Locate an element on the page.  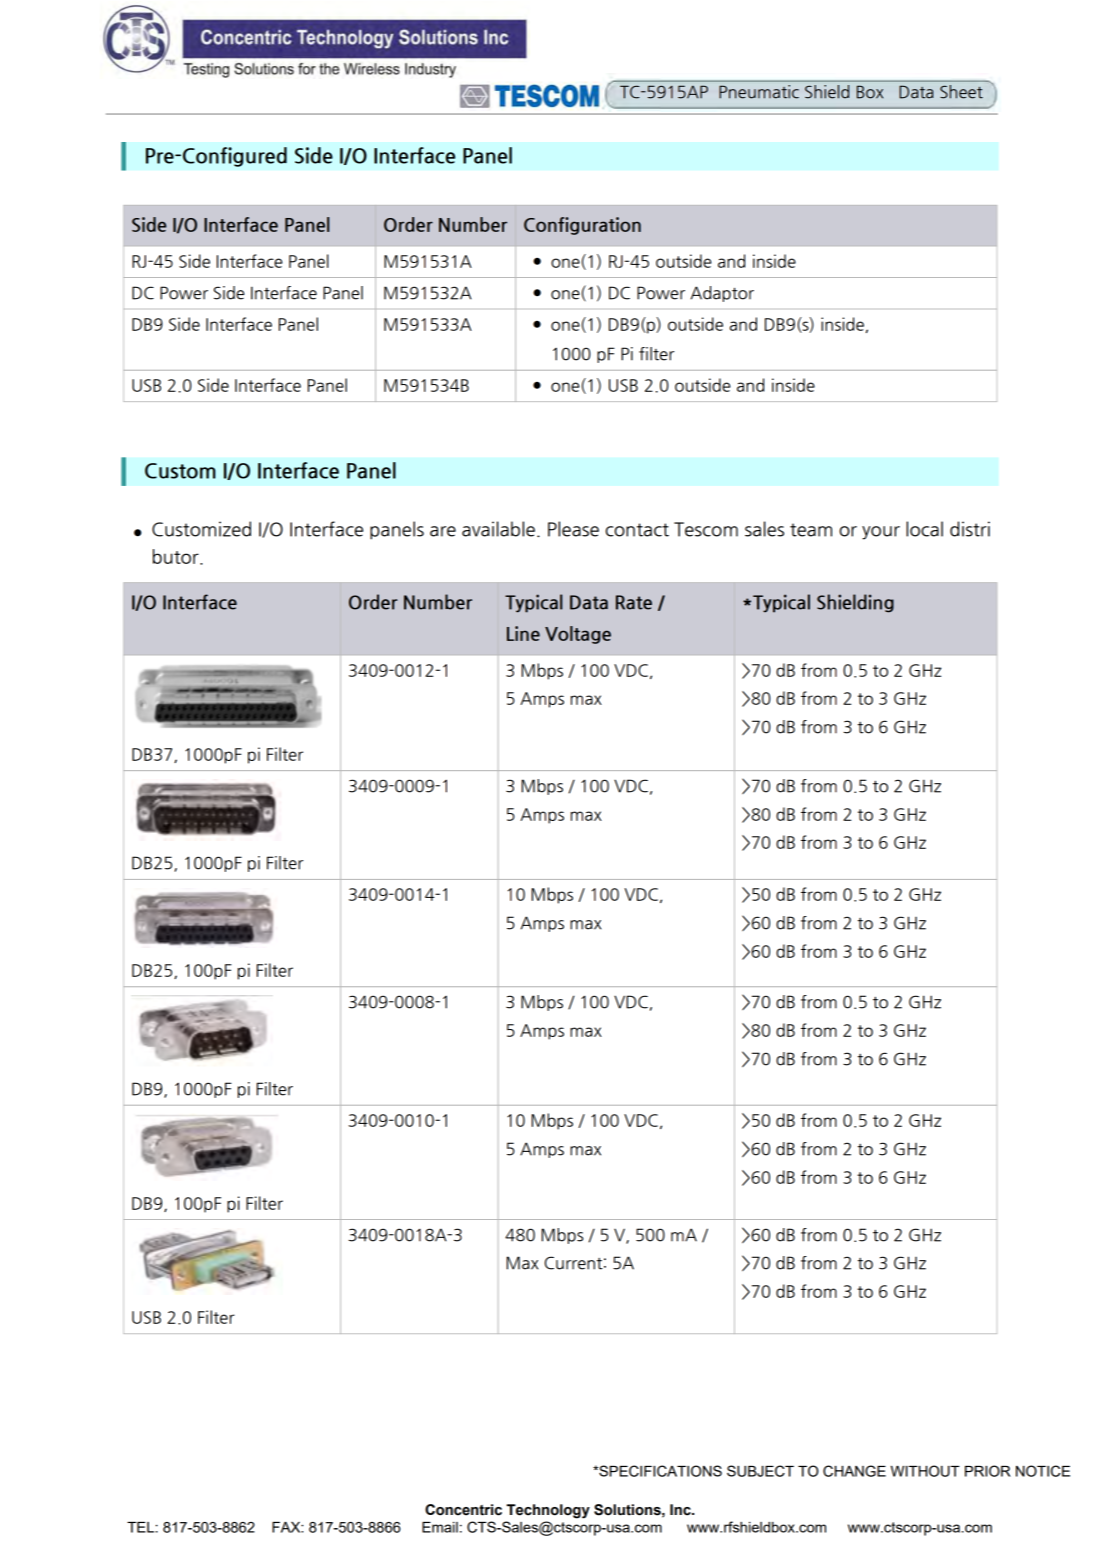
SUBJECT is located at coordinates (760, 1471).
